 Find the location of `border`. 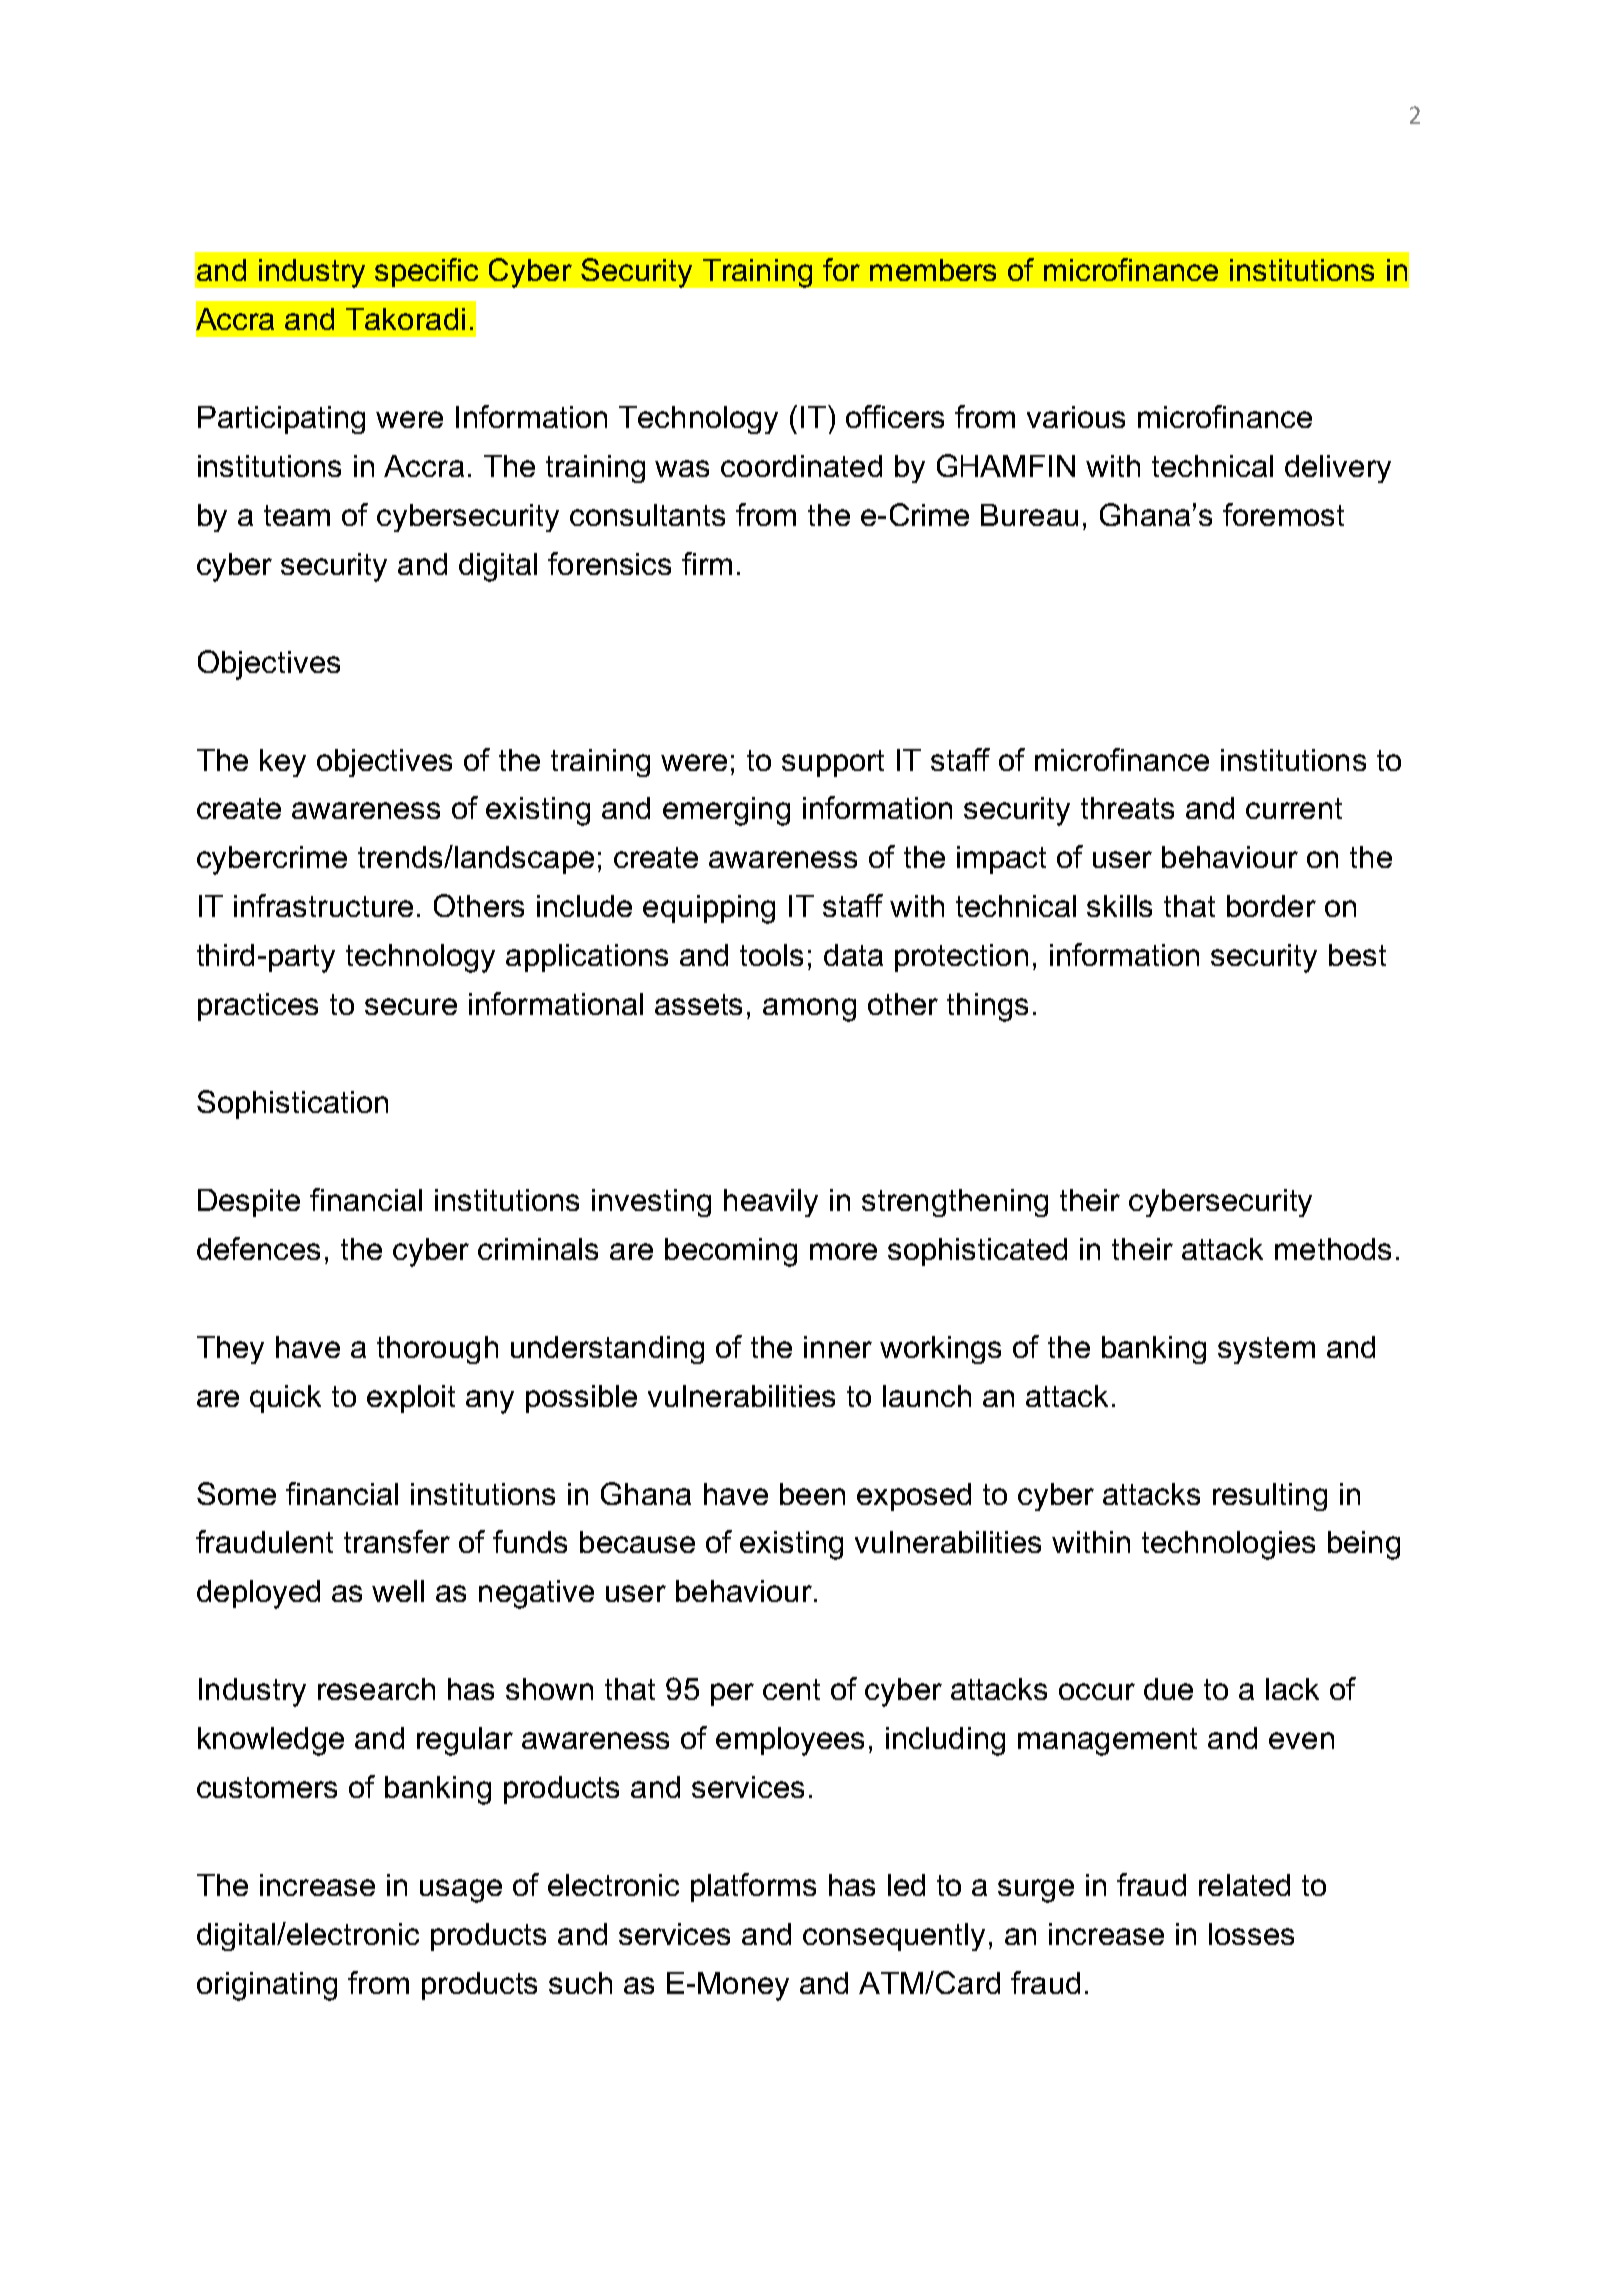

border is located at coordinates (1271, 906).
